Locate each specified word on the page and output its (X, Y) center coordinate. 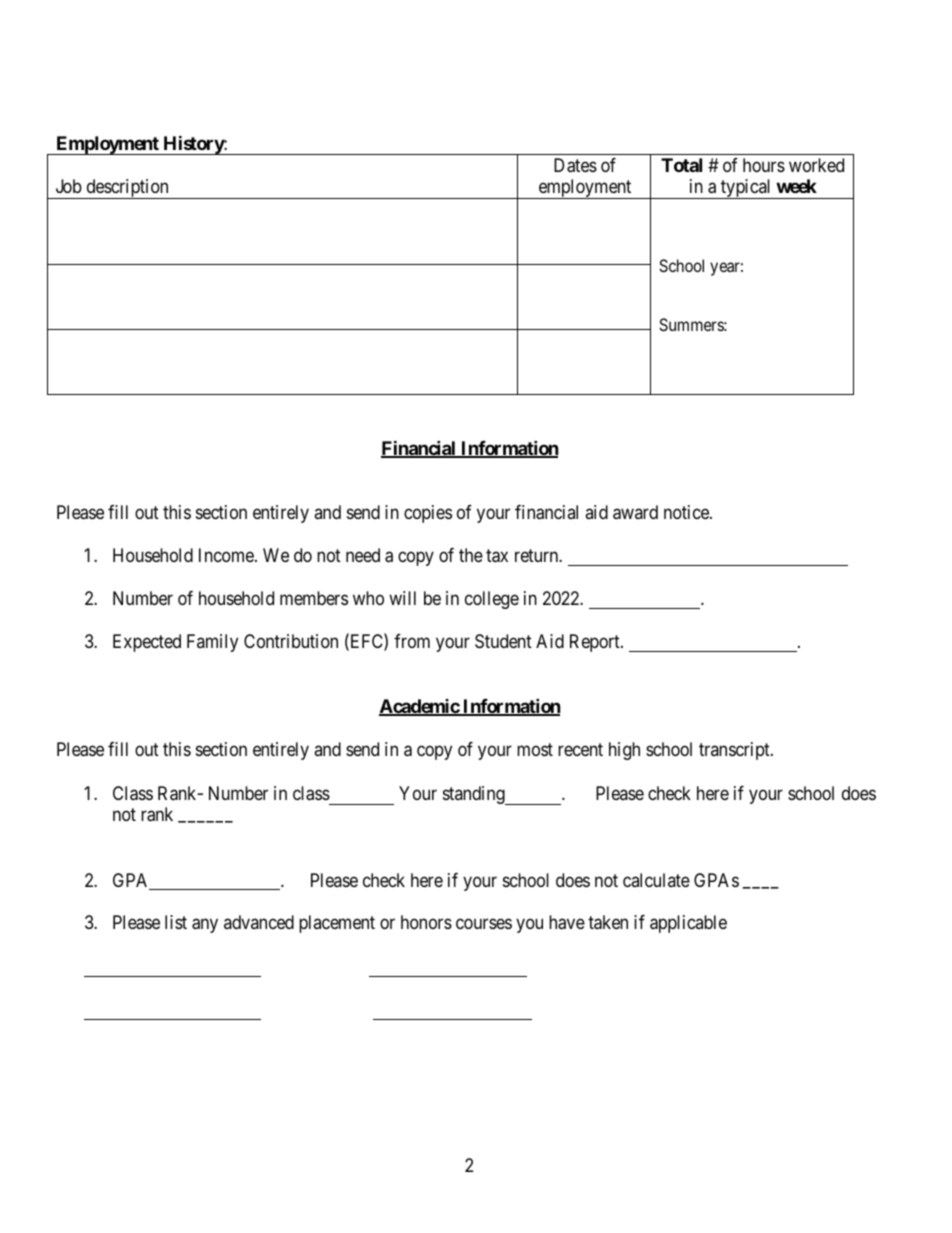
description (127, 189)
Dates (575, 165)
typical (746, 189)
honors (426, 922)
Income (227, 555)
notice (687, 512)
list (176, 922)
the (471, 555)
